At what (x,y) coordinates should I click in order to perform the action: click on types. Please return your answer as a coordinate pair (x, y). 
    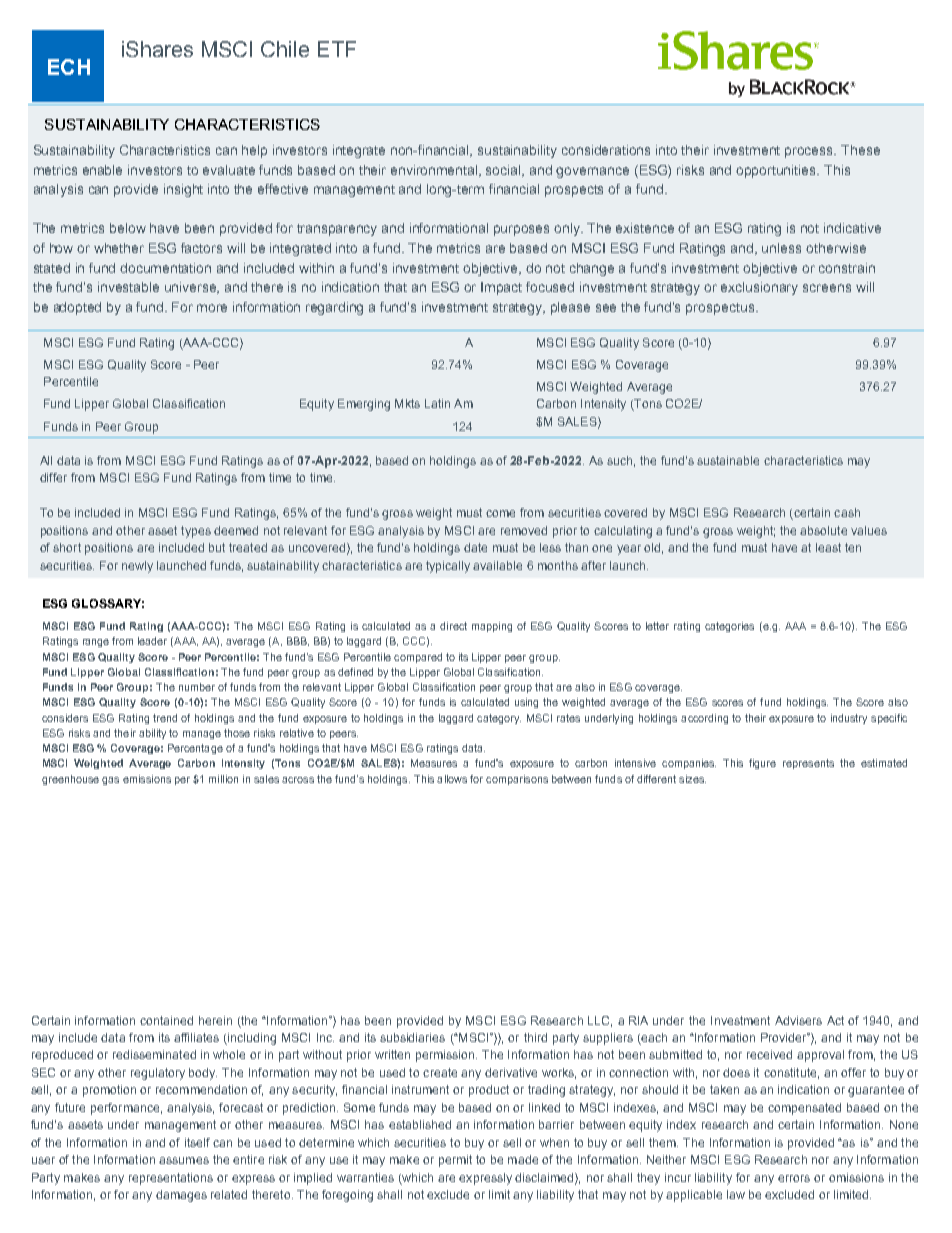
    Looking at the image, I should click on (196, 532).
